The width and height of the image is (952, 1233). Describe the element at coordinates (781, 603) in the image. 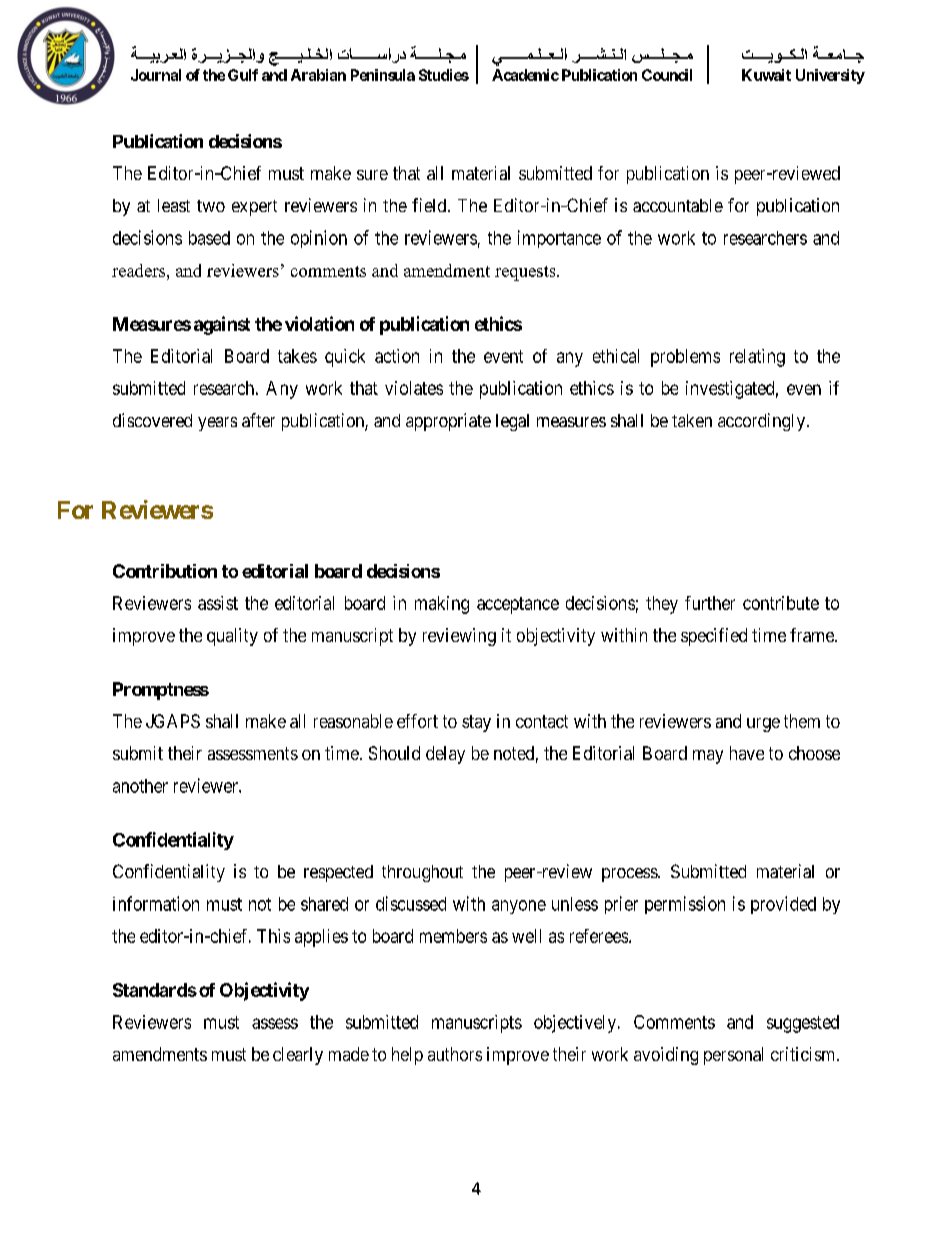

I see `contribute` at that location.
